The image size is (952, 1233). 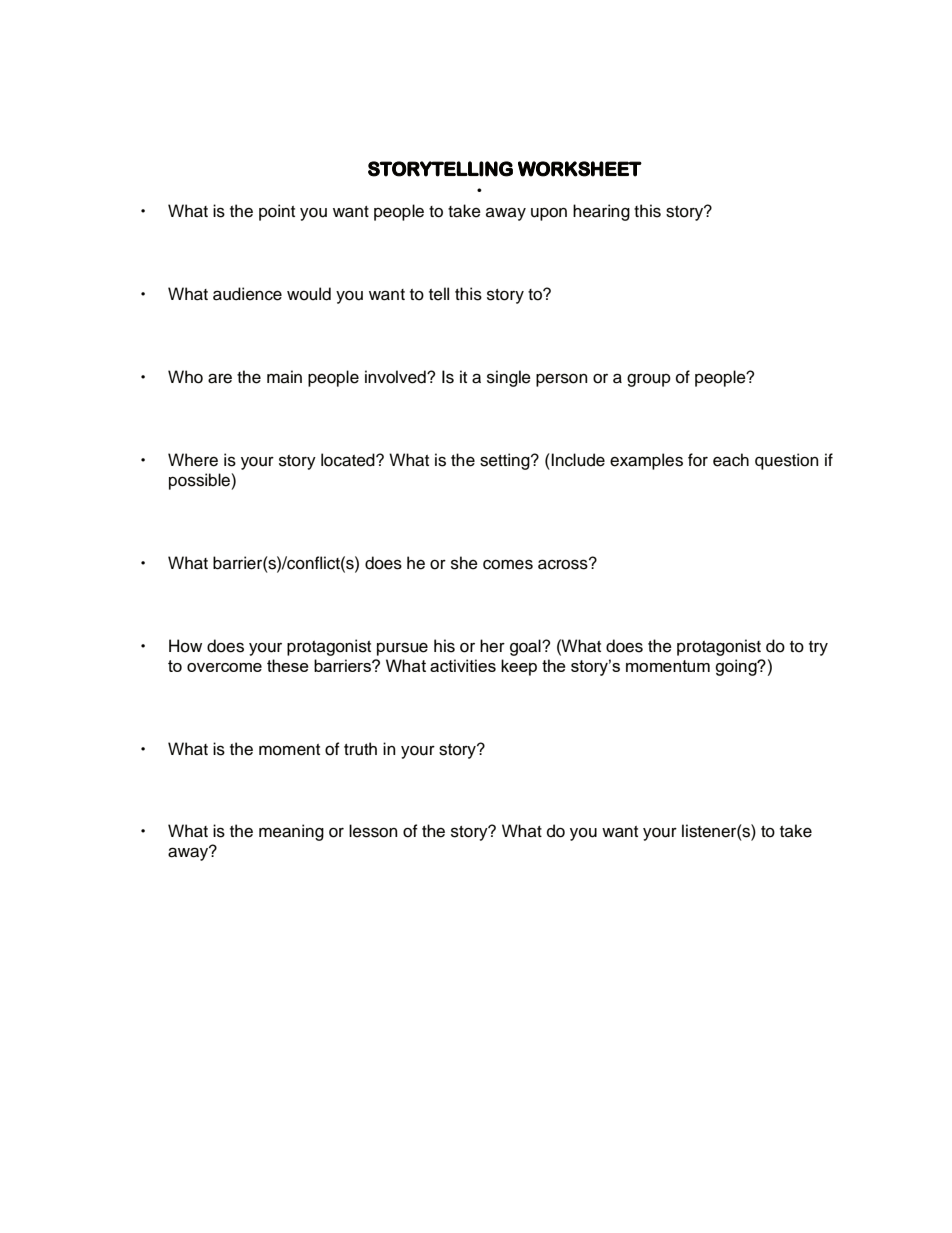 What do you see at coordinates (737, 667) in the page?
I see `going` at bounding box center [737, 667].
